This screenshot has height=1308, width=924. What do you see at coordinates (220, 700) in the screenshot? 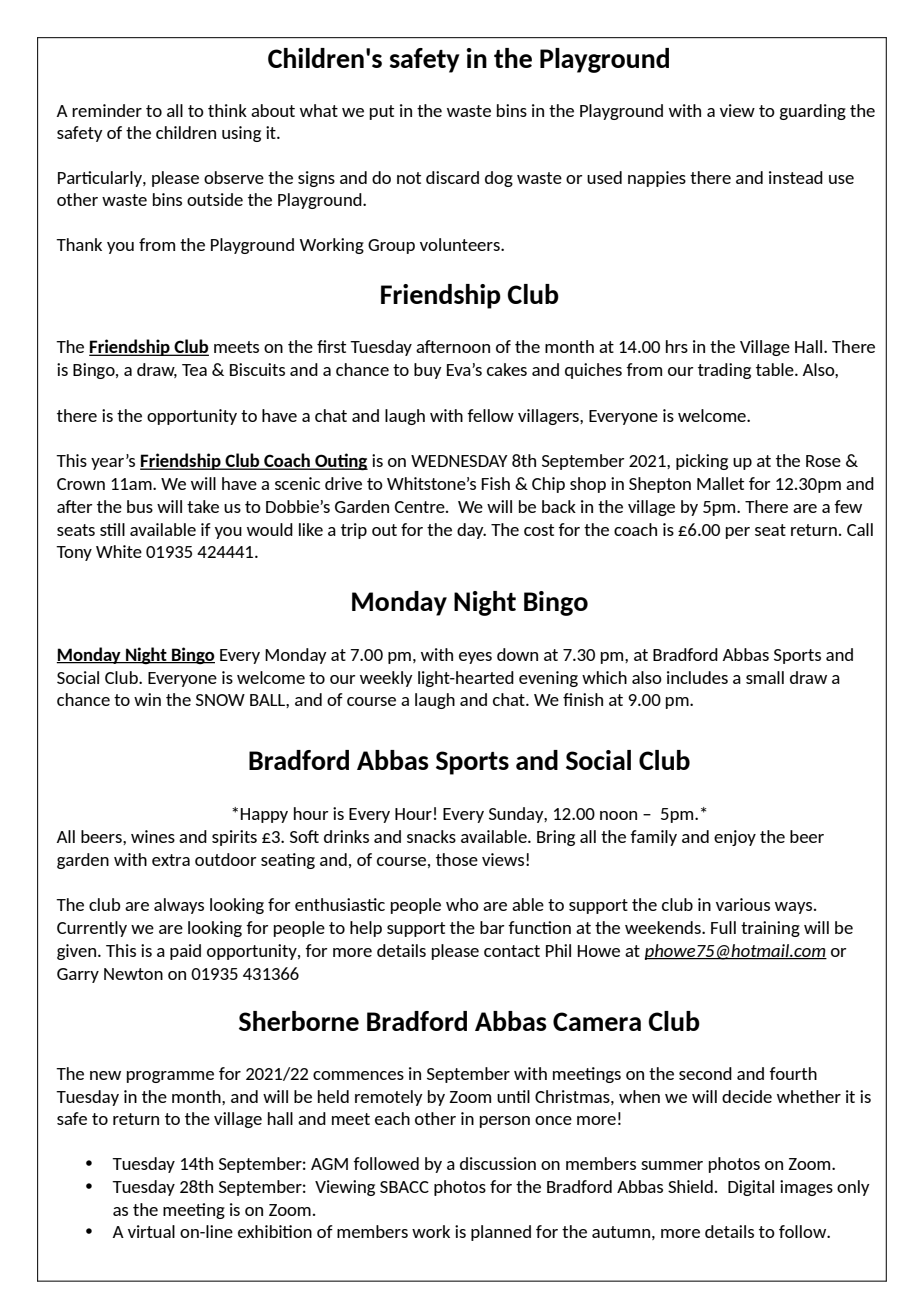
I see `SNOW` at bounding box center [220, 700].
